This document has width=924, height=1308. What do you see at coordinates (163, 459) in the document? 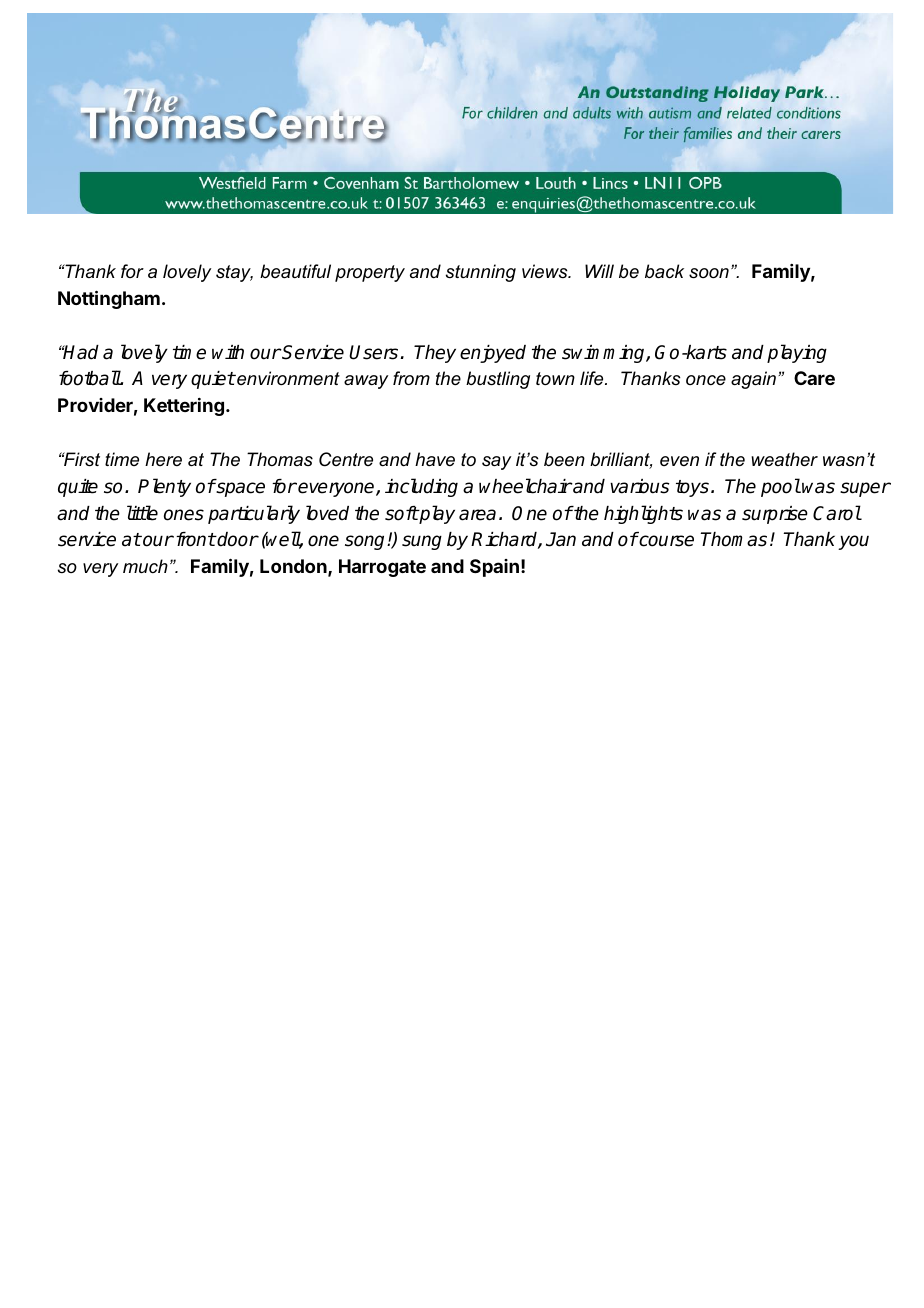
I see `here` at bounding box center [163, 459].
